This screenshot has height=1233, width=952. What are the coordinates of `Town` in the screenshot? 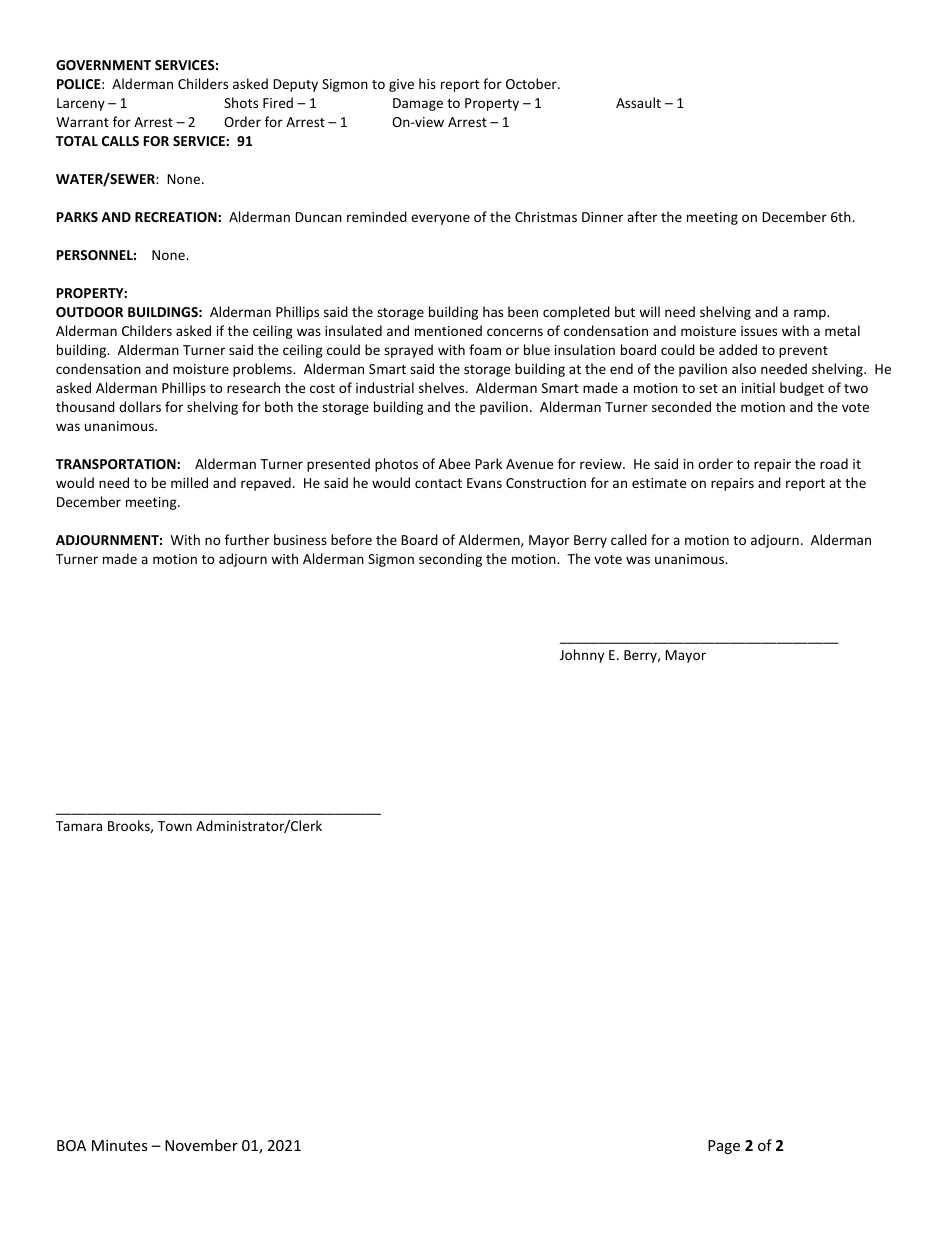 It's located at (175, 826).
